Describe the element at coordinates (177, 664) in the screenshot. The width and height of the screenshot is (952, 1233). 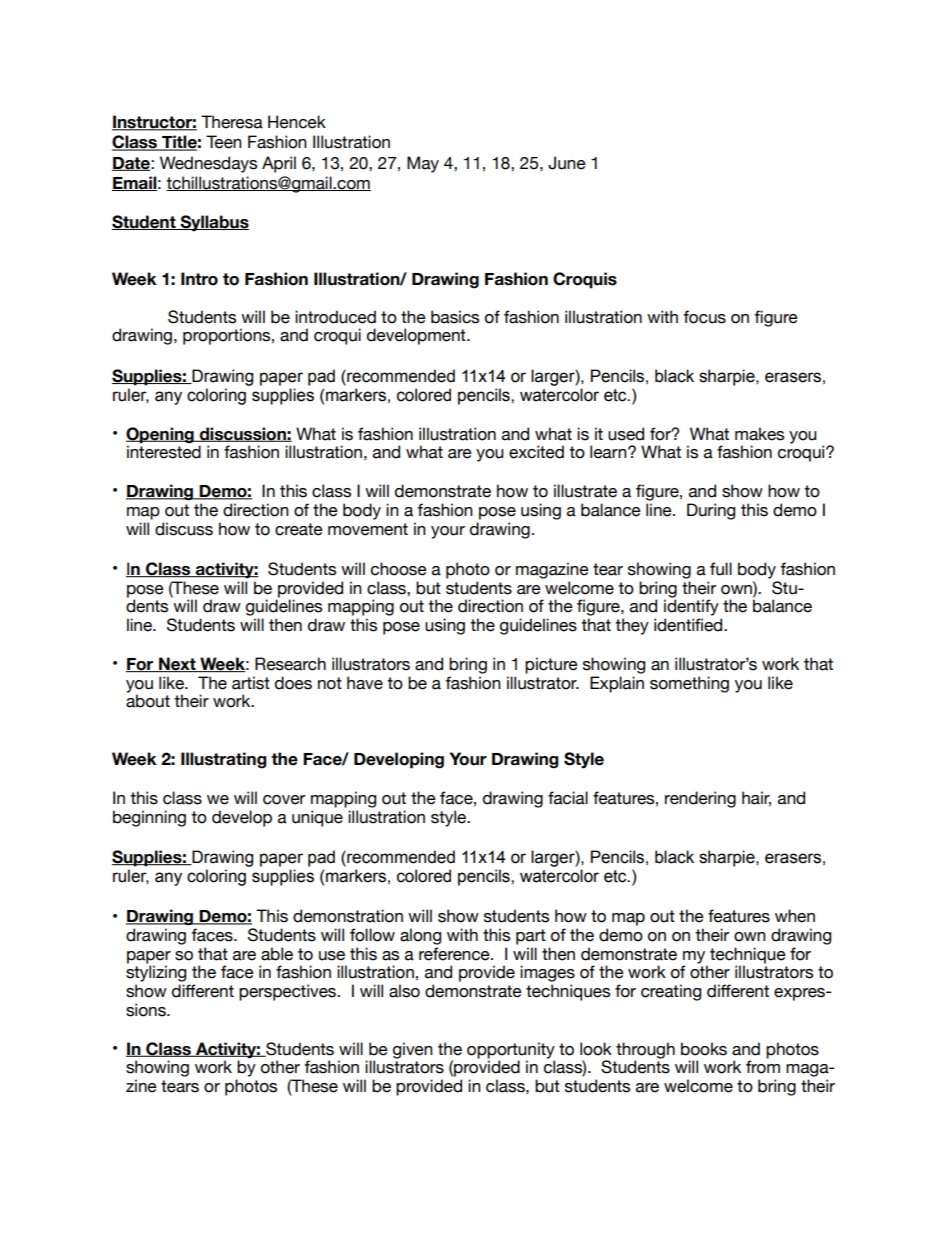
I see `Next` at that location.
